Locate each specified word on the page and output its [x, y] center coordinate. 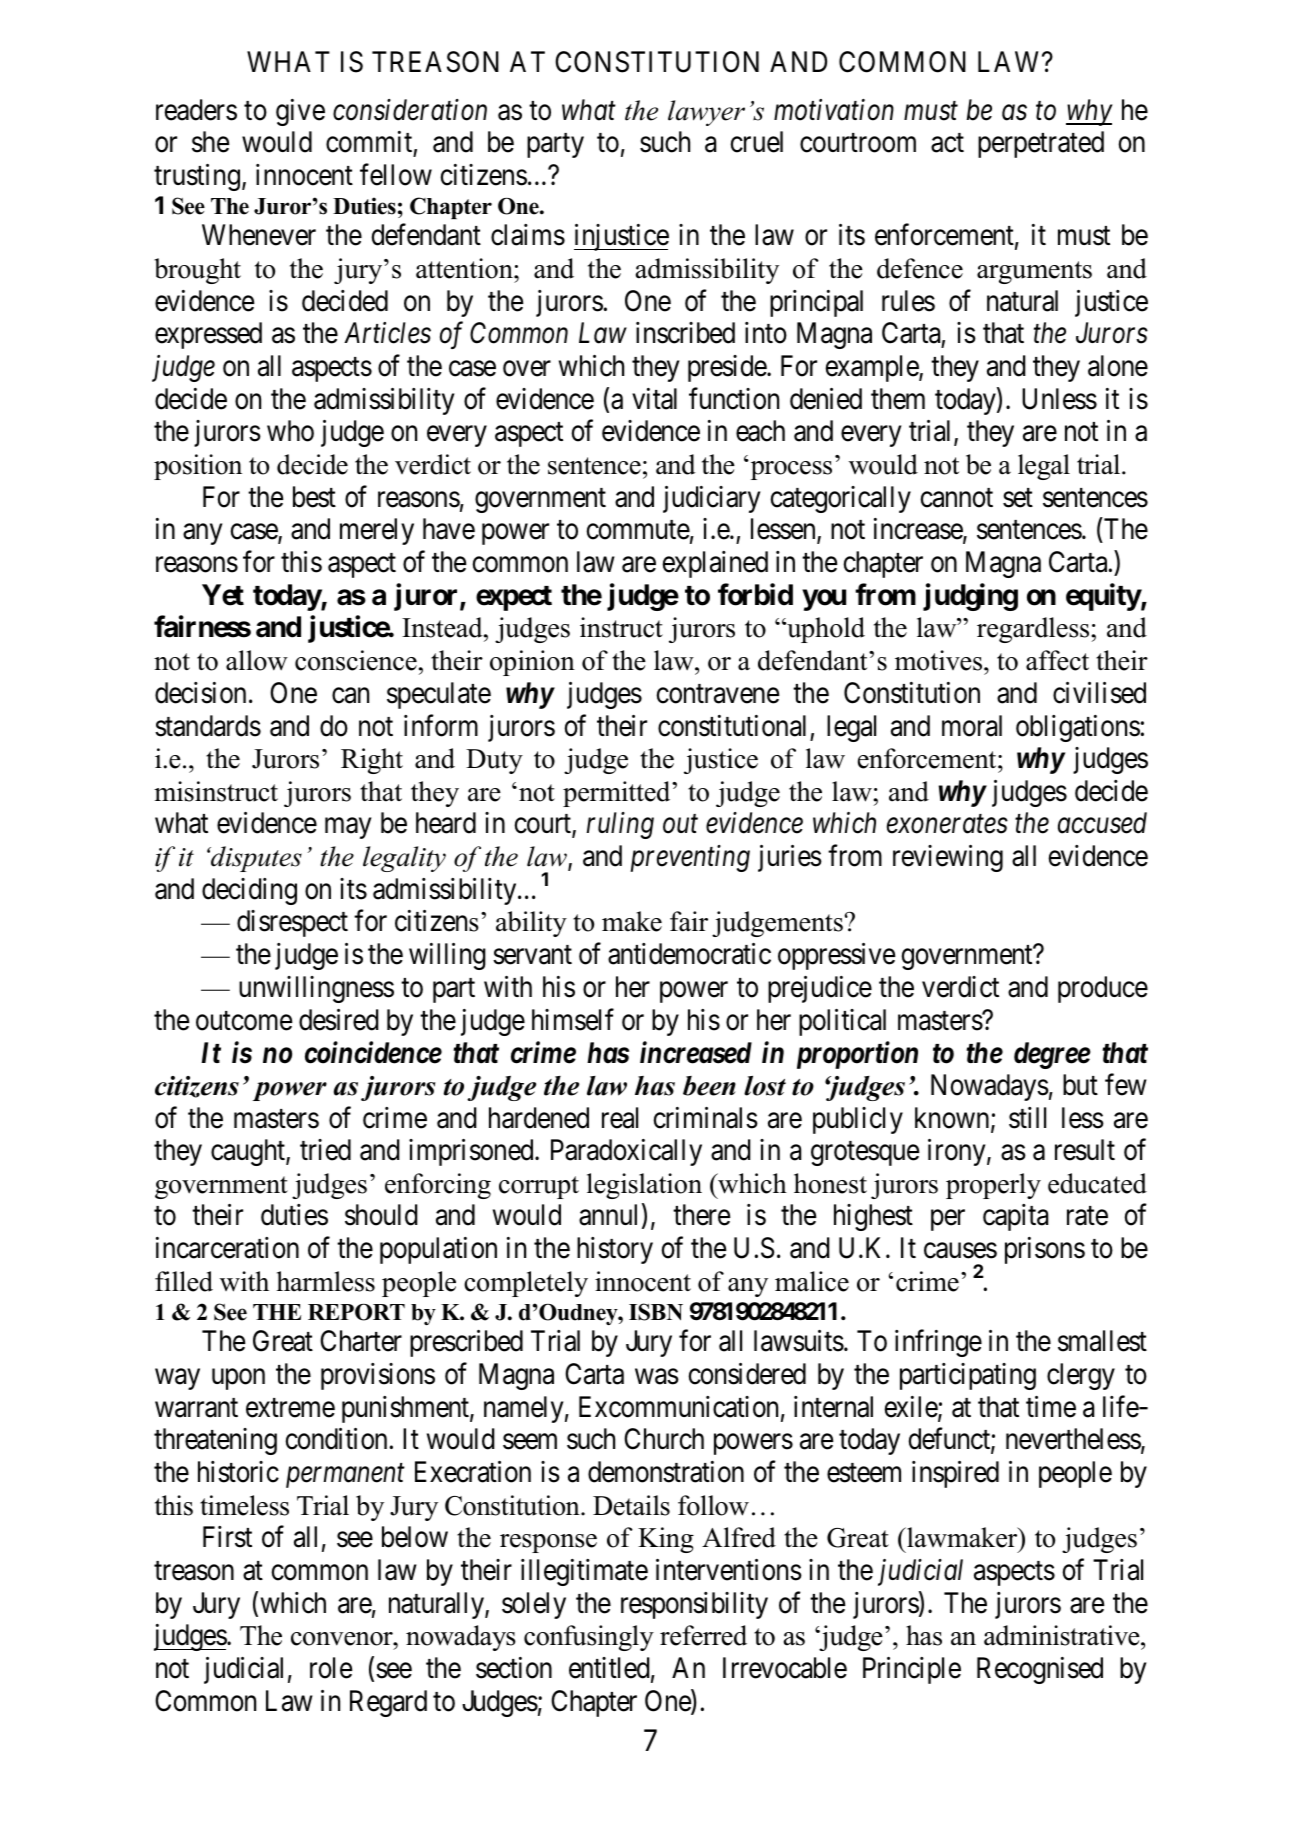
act [947, 143]
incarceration [227, 1248]
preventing [690, 859]
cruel [757, 142]
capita [1015, 1217]
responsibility [694, 1605]
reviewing [948, 858]
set [1018, 498]
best [314, 497]
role [331, 1668]
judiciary [711, 499]
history [615, 1250]
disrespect [292, 923]
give [300, 112]
